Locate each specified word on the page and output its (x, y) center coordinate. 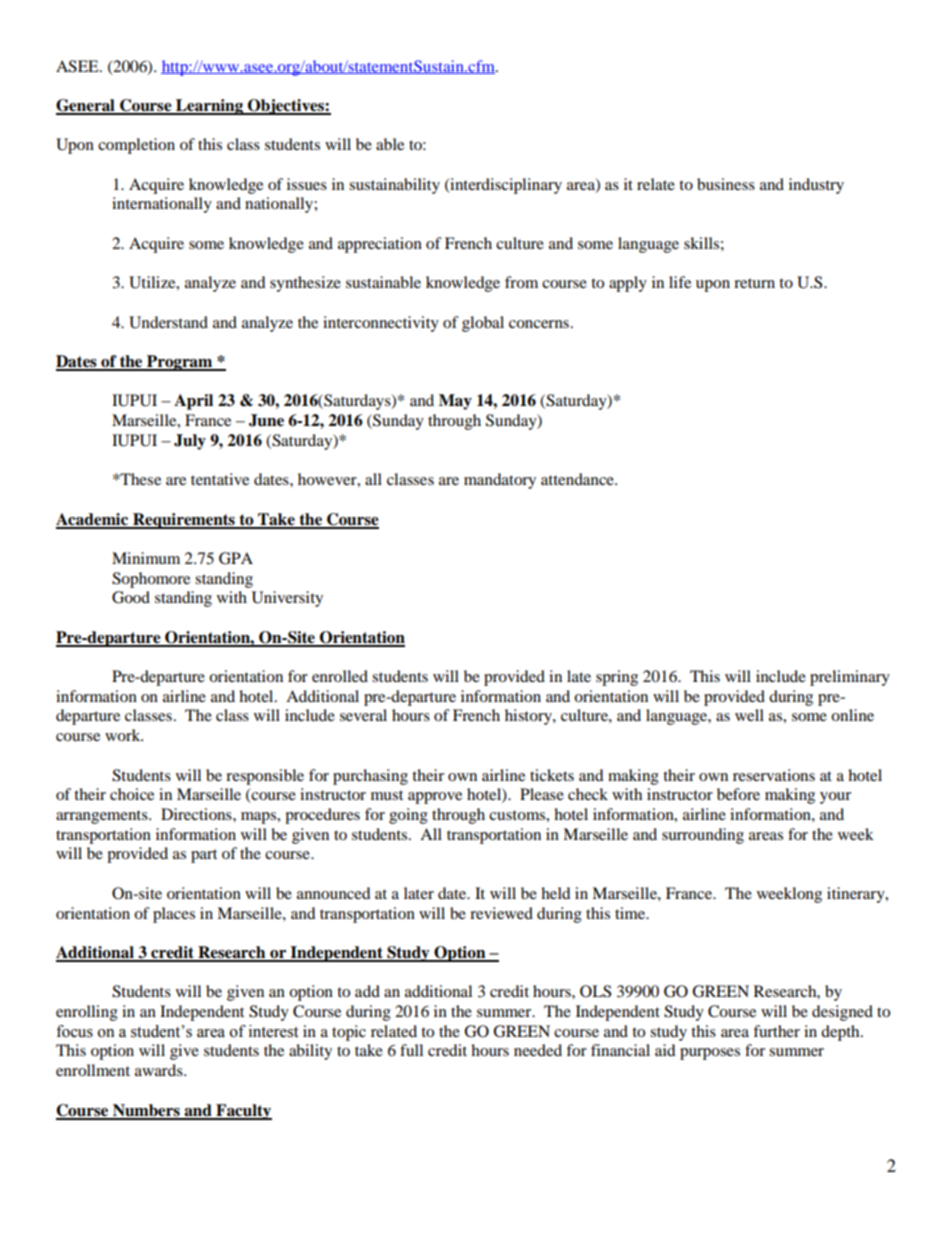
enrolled (340, 676)
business (726, 184)
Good (131, 597)
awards (160, 1070)
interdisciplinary (505, 186)
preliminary (850, 678)
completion (136, 146)
